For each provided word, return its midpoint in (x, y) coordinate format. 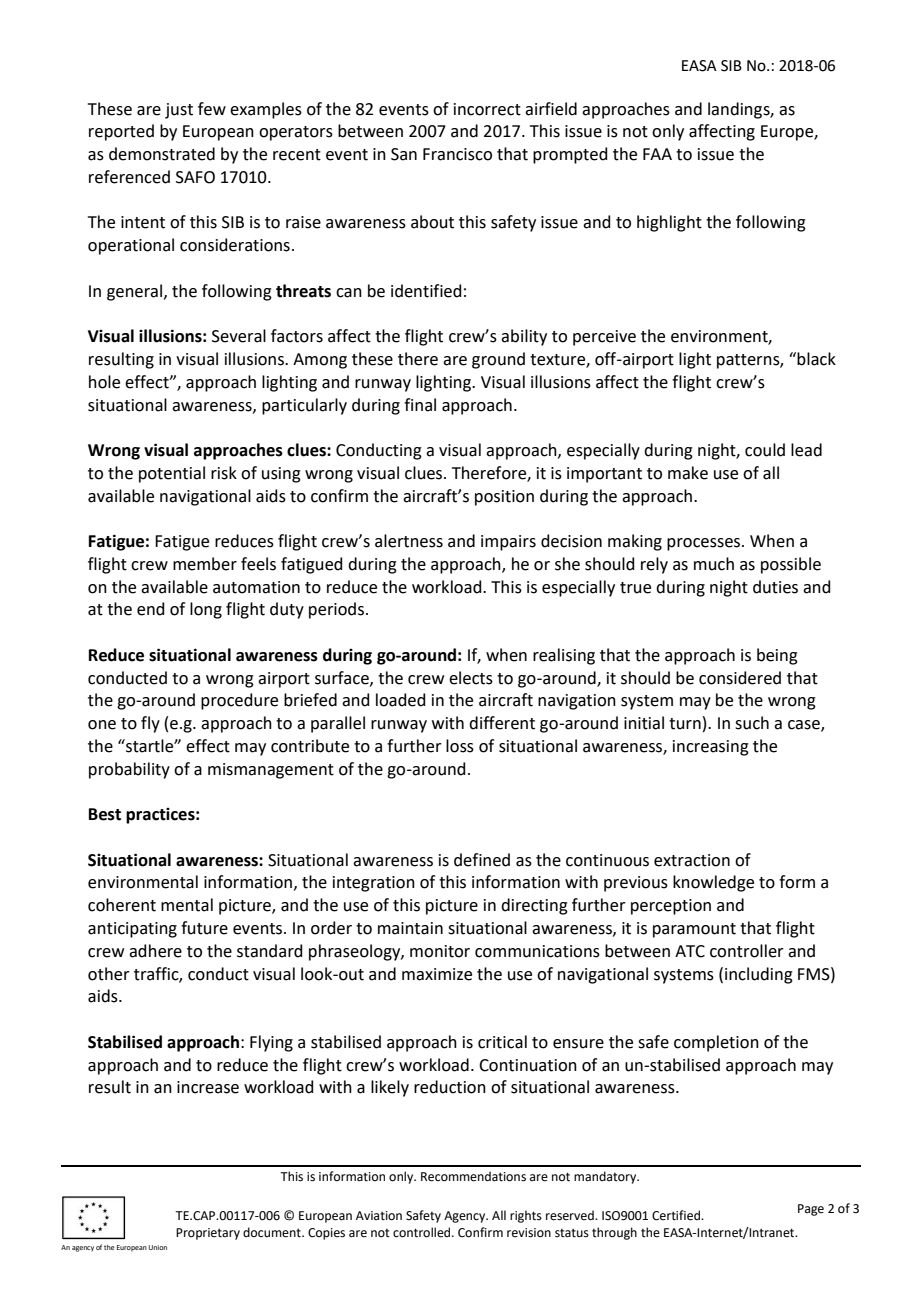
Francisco (457, 154)
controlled (423, 1232)
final (420, 405)
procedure (239, 701)
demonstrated (162, 154)
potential (172, 474)
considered (740, 678)
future (204, 928)
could (765, 450)
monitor (440, 951)
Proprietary (208, 1234)
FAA (657, 154)
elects (471, 678)
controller (747, 951)
